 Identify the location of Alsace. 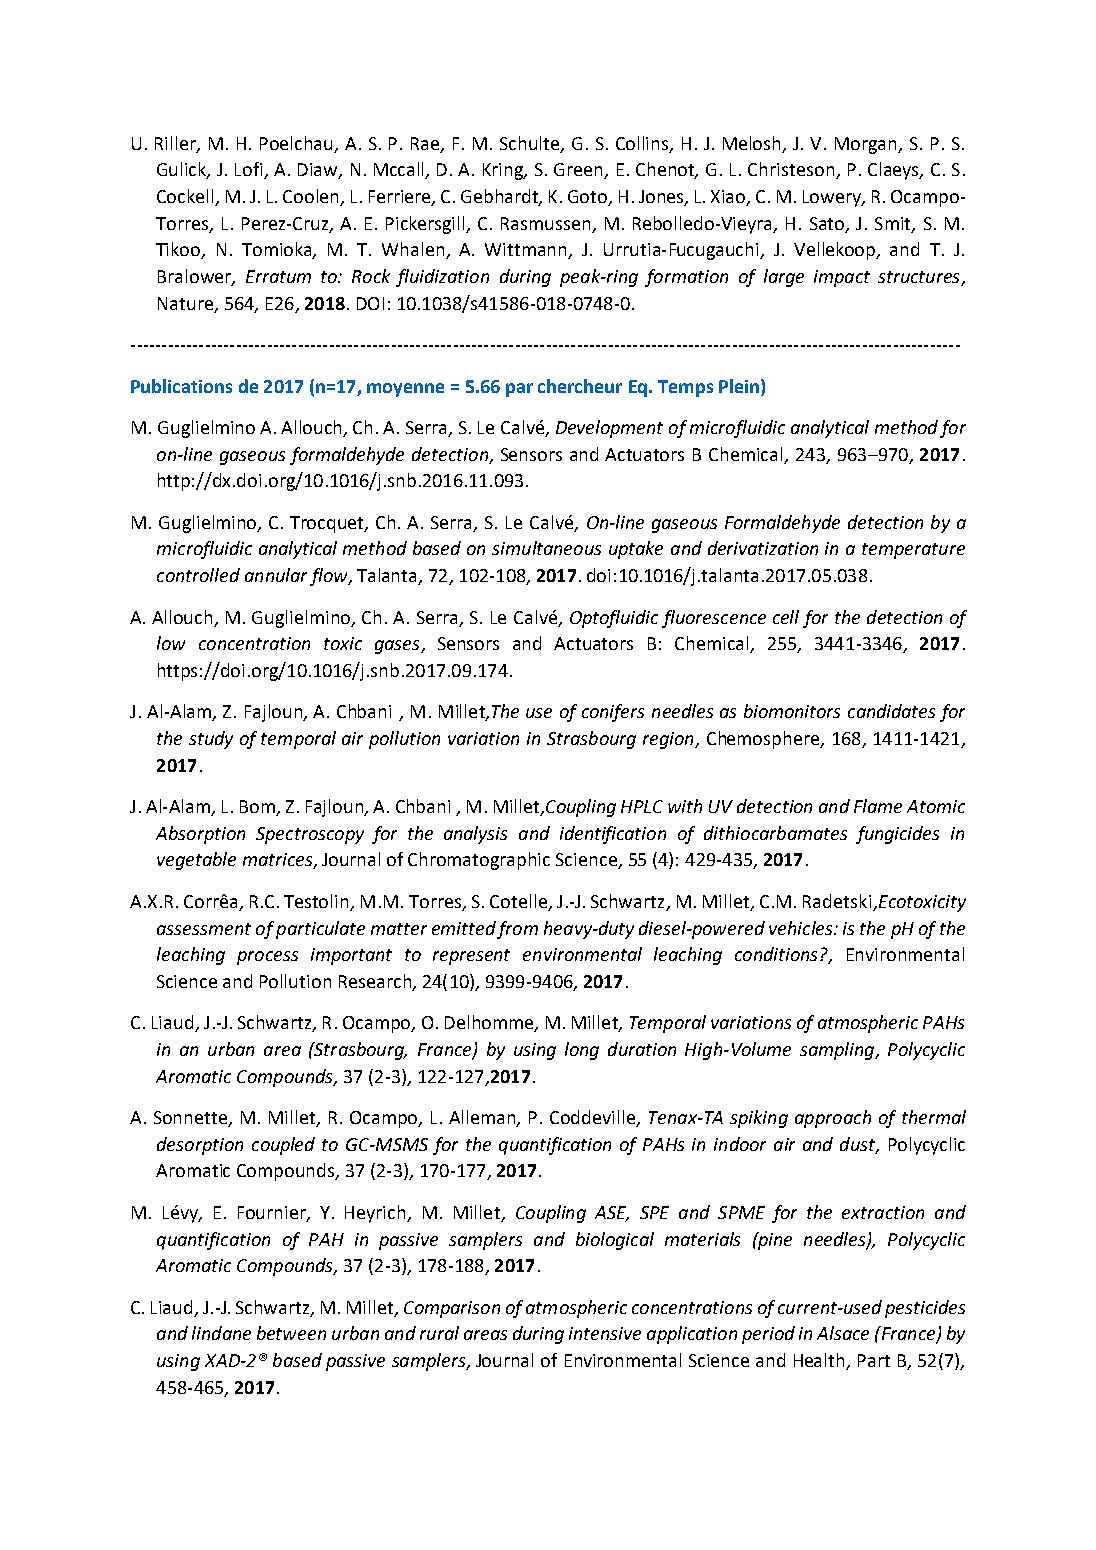
(843, 1333).
